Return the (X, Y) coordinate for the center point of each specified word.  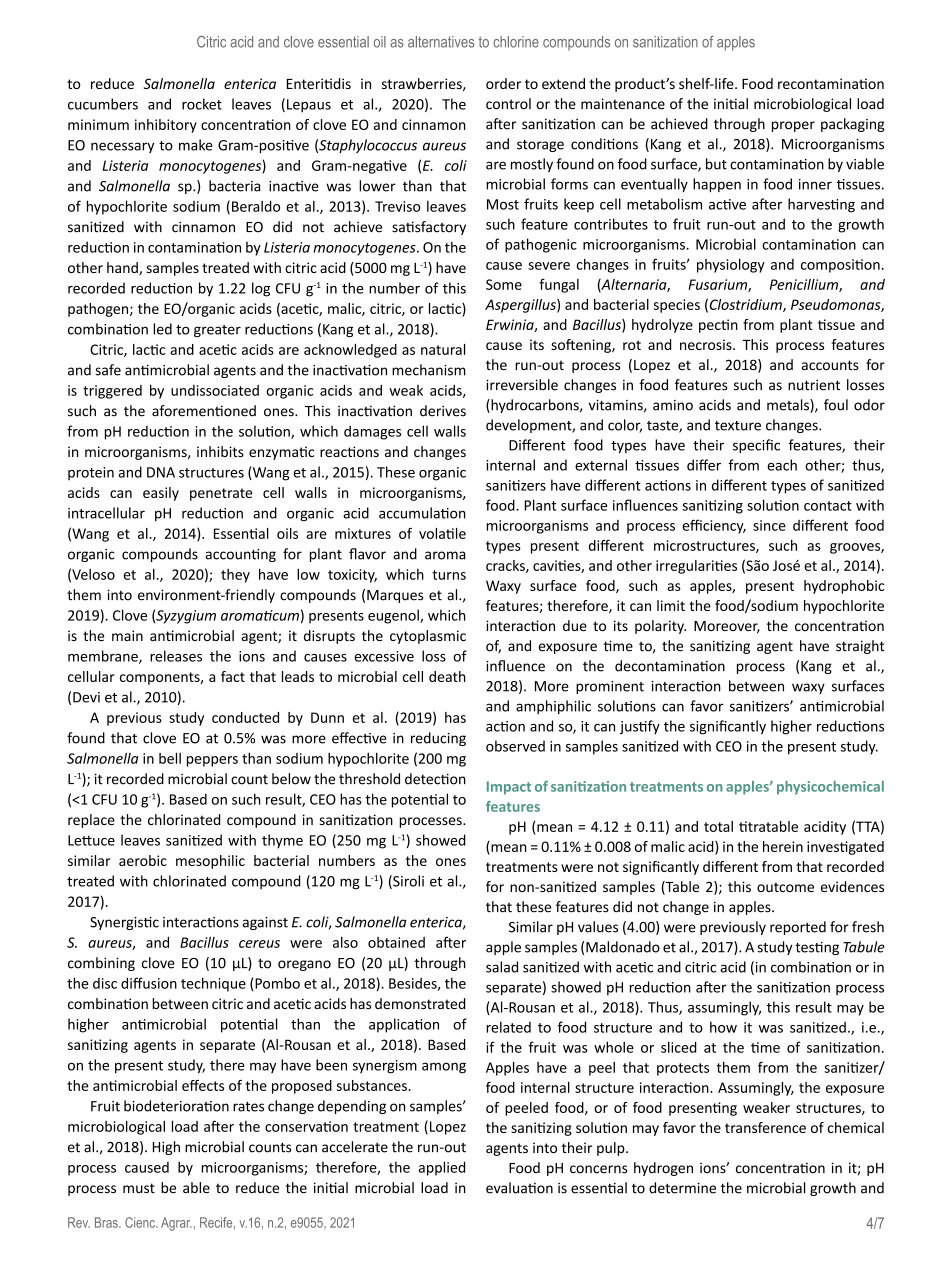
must (139, 1188)
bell (170, 758)
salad (502, 967)
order (503, 83)
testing (817, 948)
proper (793, 126)
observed (515, 746)
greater (217, 331)
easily (161, 494)
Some (504, 284)
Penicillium (805, 285)
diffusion (149, 983)
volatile (442, 533)
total (718, 826)
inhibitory (166, 126)
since (769, 525)
